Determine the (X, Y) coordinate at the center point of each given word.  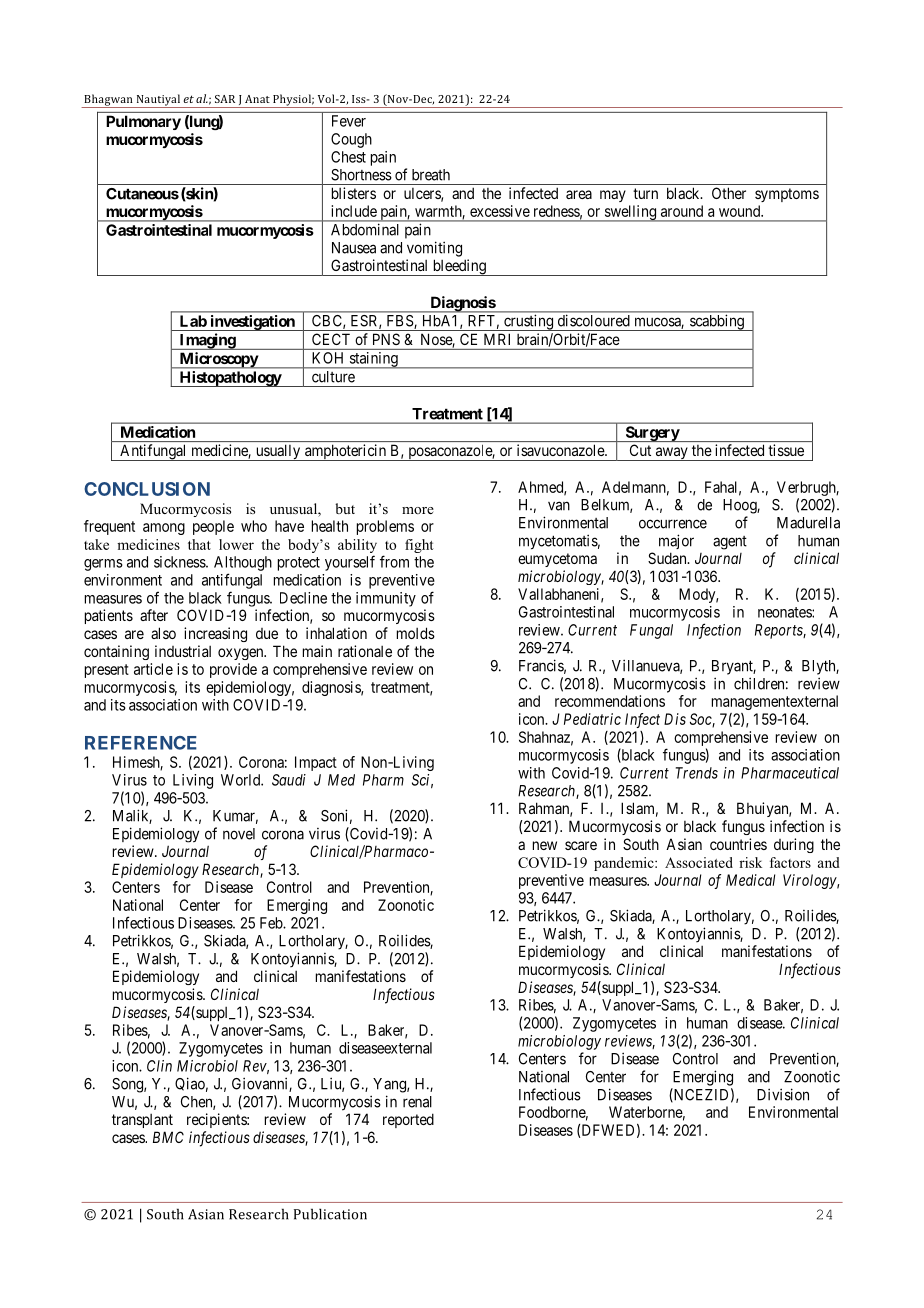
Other (729, 193)
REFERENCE (141, 743)
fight (419, 546)
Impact (316, 763)
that (199, 544)
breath (431, 175)
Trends (697, 773)
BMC (168, 1137)
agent (730, 543)
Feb (272, 923)
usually (278, 453)
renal (417, 1102)
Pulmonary (143, 122)
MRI (497, 339)
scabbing (717, 323)
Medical (750, 880)
